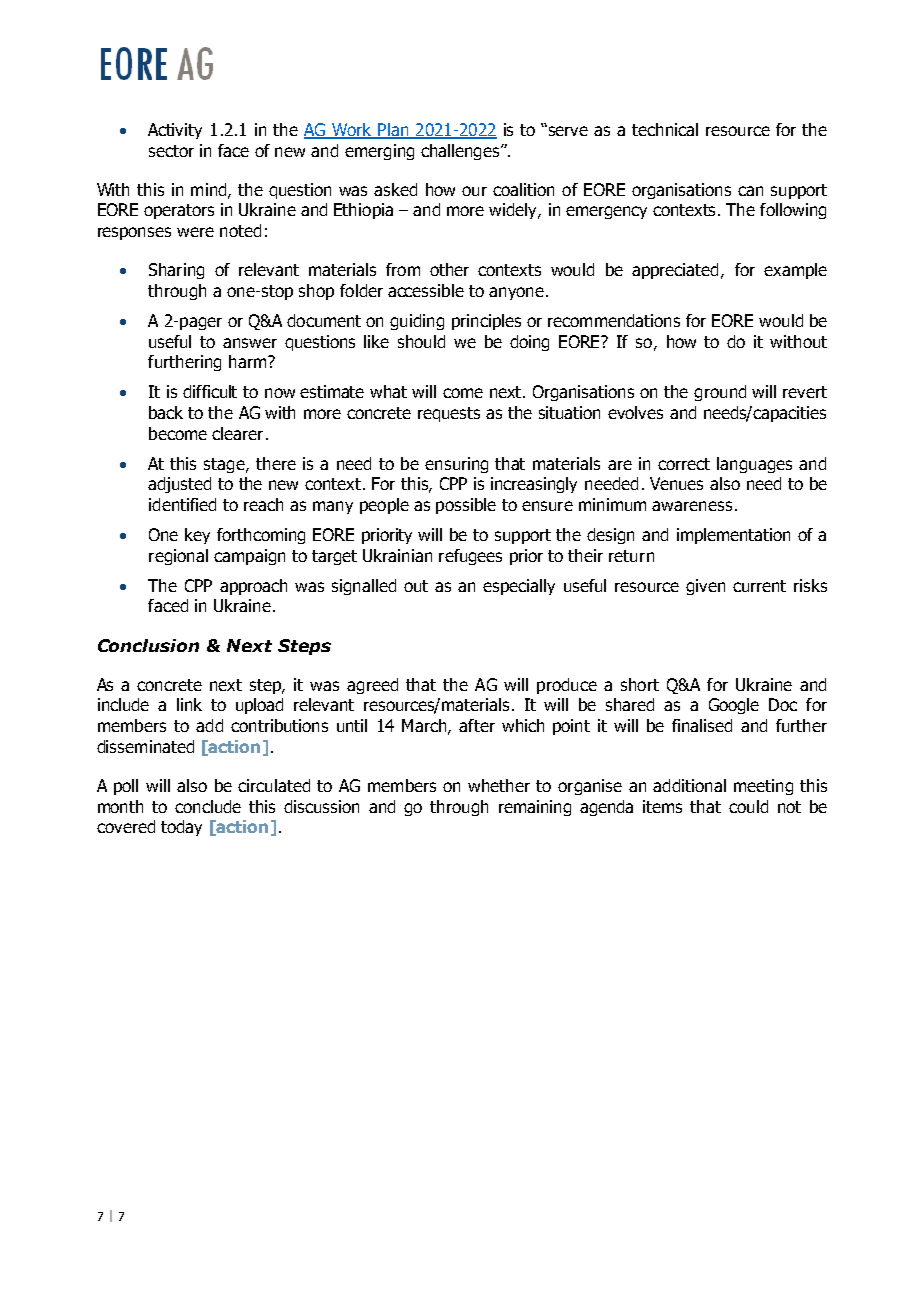  Describe the element at coordinates (486, 322) in the document. I see `principles` at that location.
